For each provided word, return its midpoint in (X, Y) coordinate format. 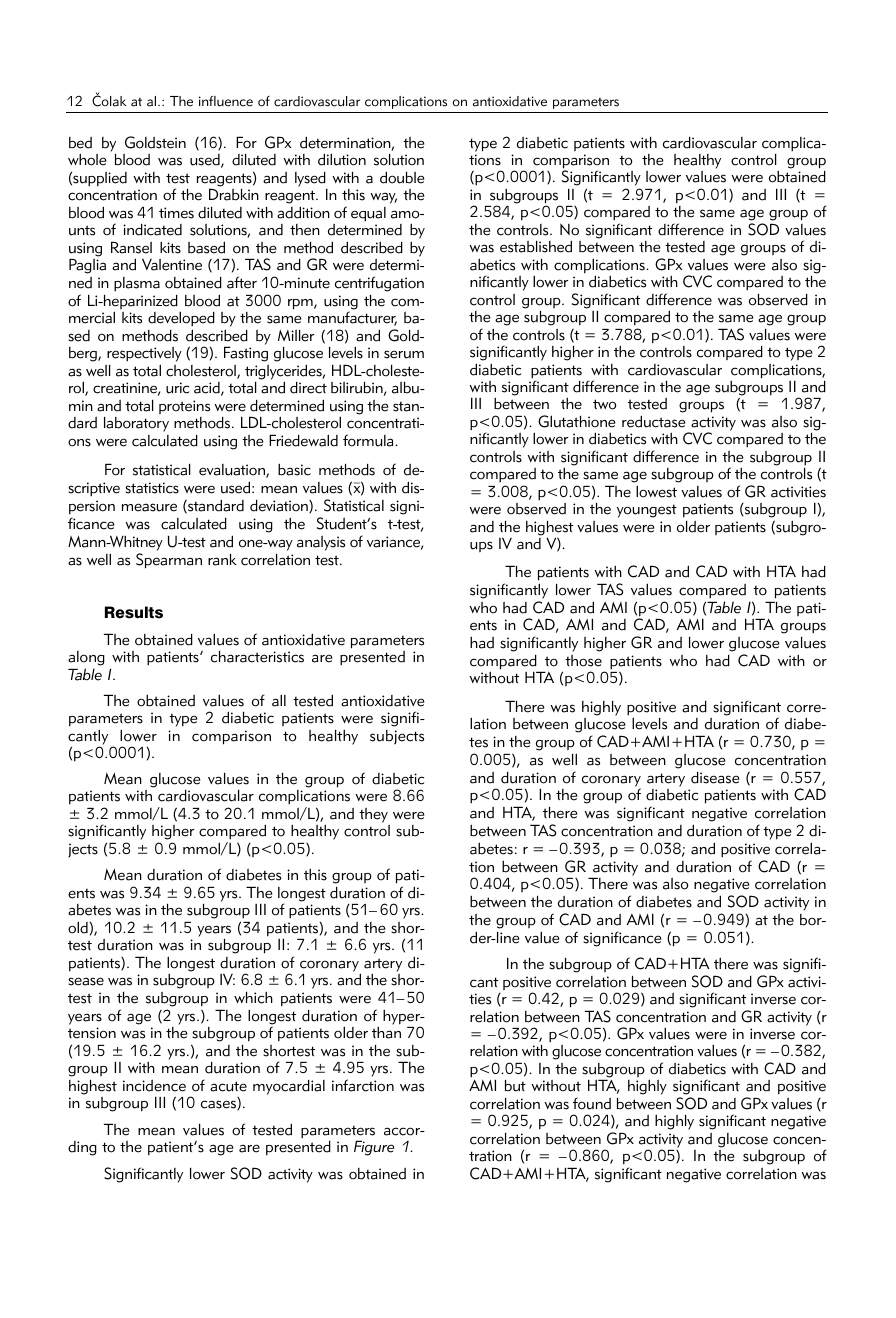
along (86, 660)
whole (87, 159)
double (402, 177)
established (536, 246)
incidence (154, 1086)
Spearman (169, 561)
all (279, 700)
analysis (321, 543)
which (253, 997)
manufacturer (352, 318)
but (515, 1086)
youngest (647, 511)
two (605, 404)
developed (181, 318)
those (583, 661)
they (373, 815)
